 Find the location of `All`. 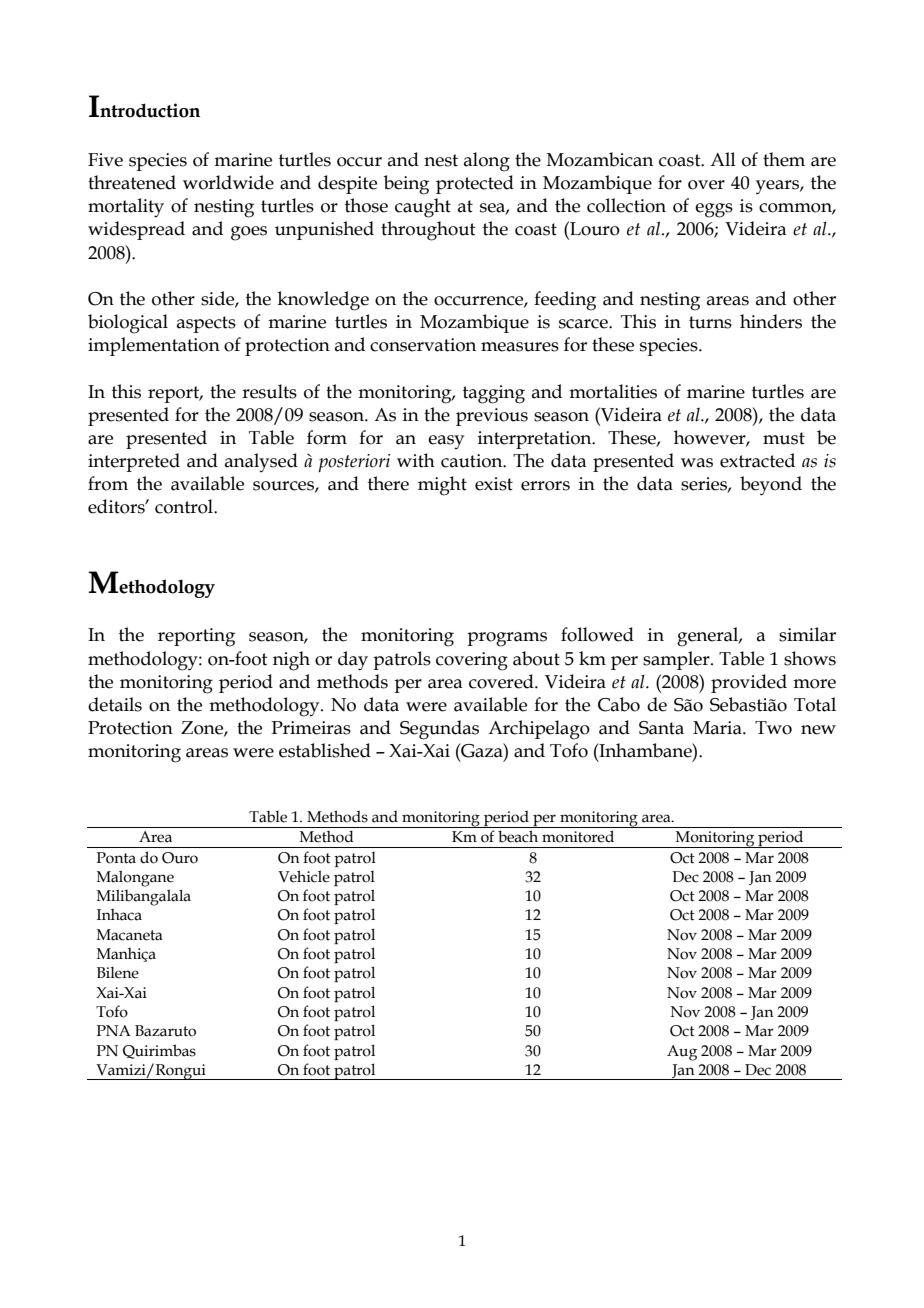

All is located at coordinates (723, 159).
